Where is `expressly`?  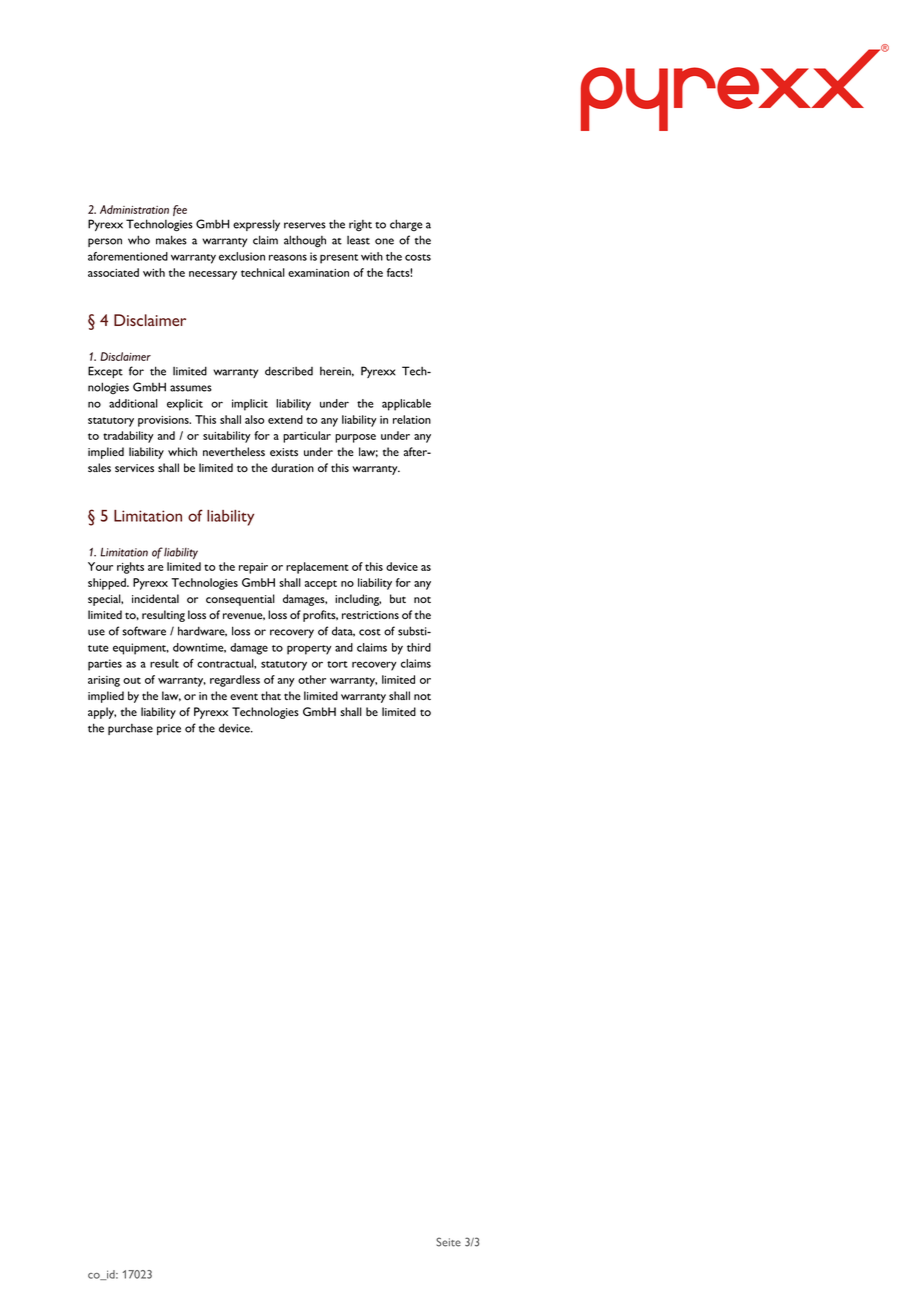 expressly is located at coordinates (256, 225).
